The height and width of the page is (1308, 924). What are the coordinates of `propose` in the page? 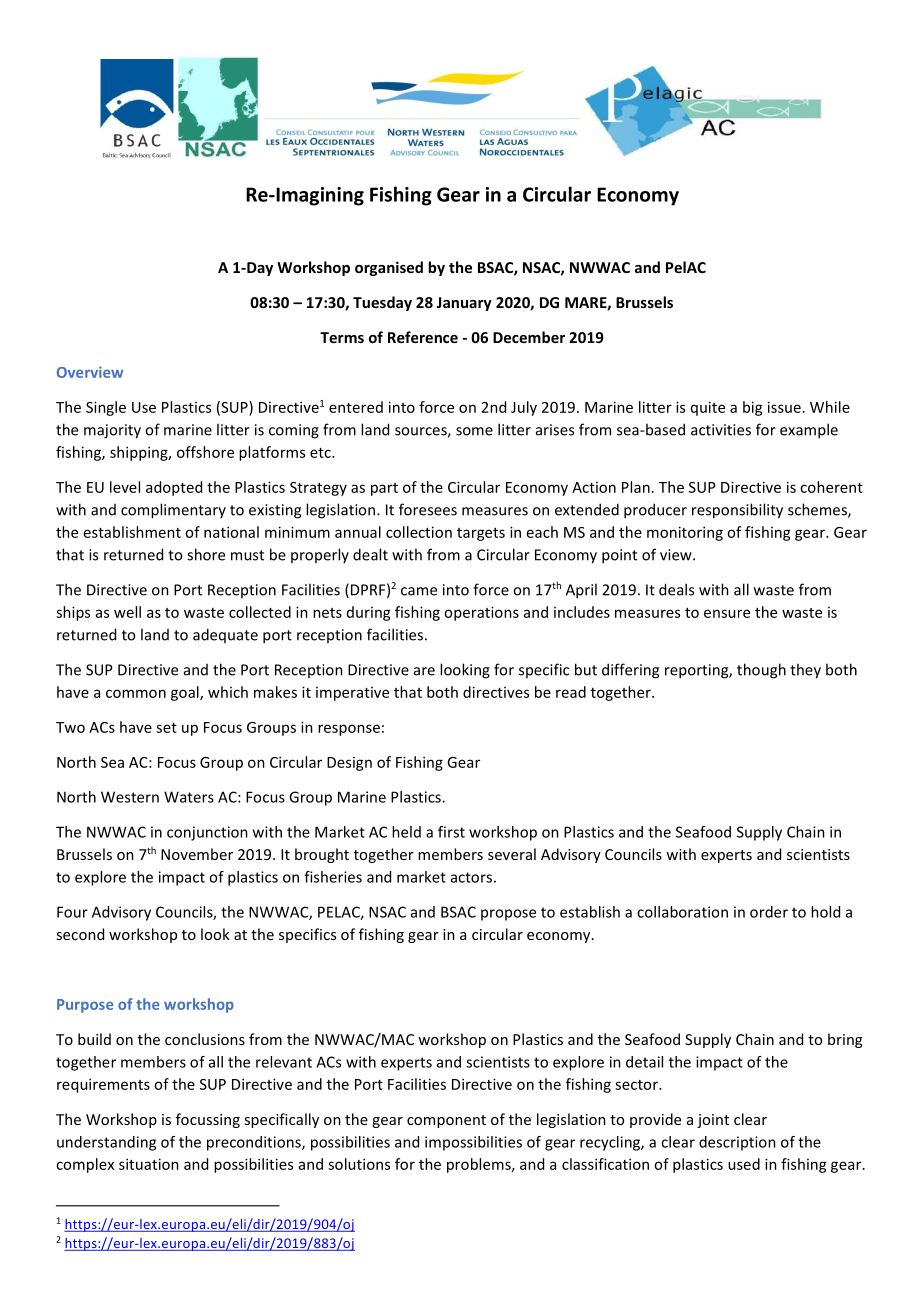 It's located at (508, 915).
